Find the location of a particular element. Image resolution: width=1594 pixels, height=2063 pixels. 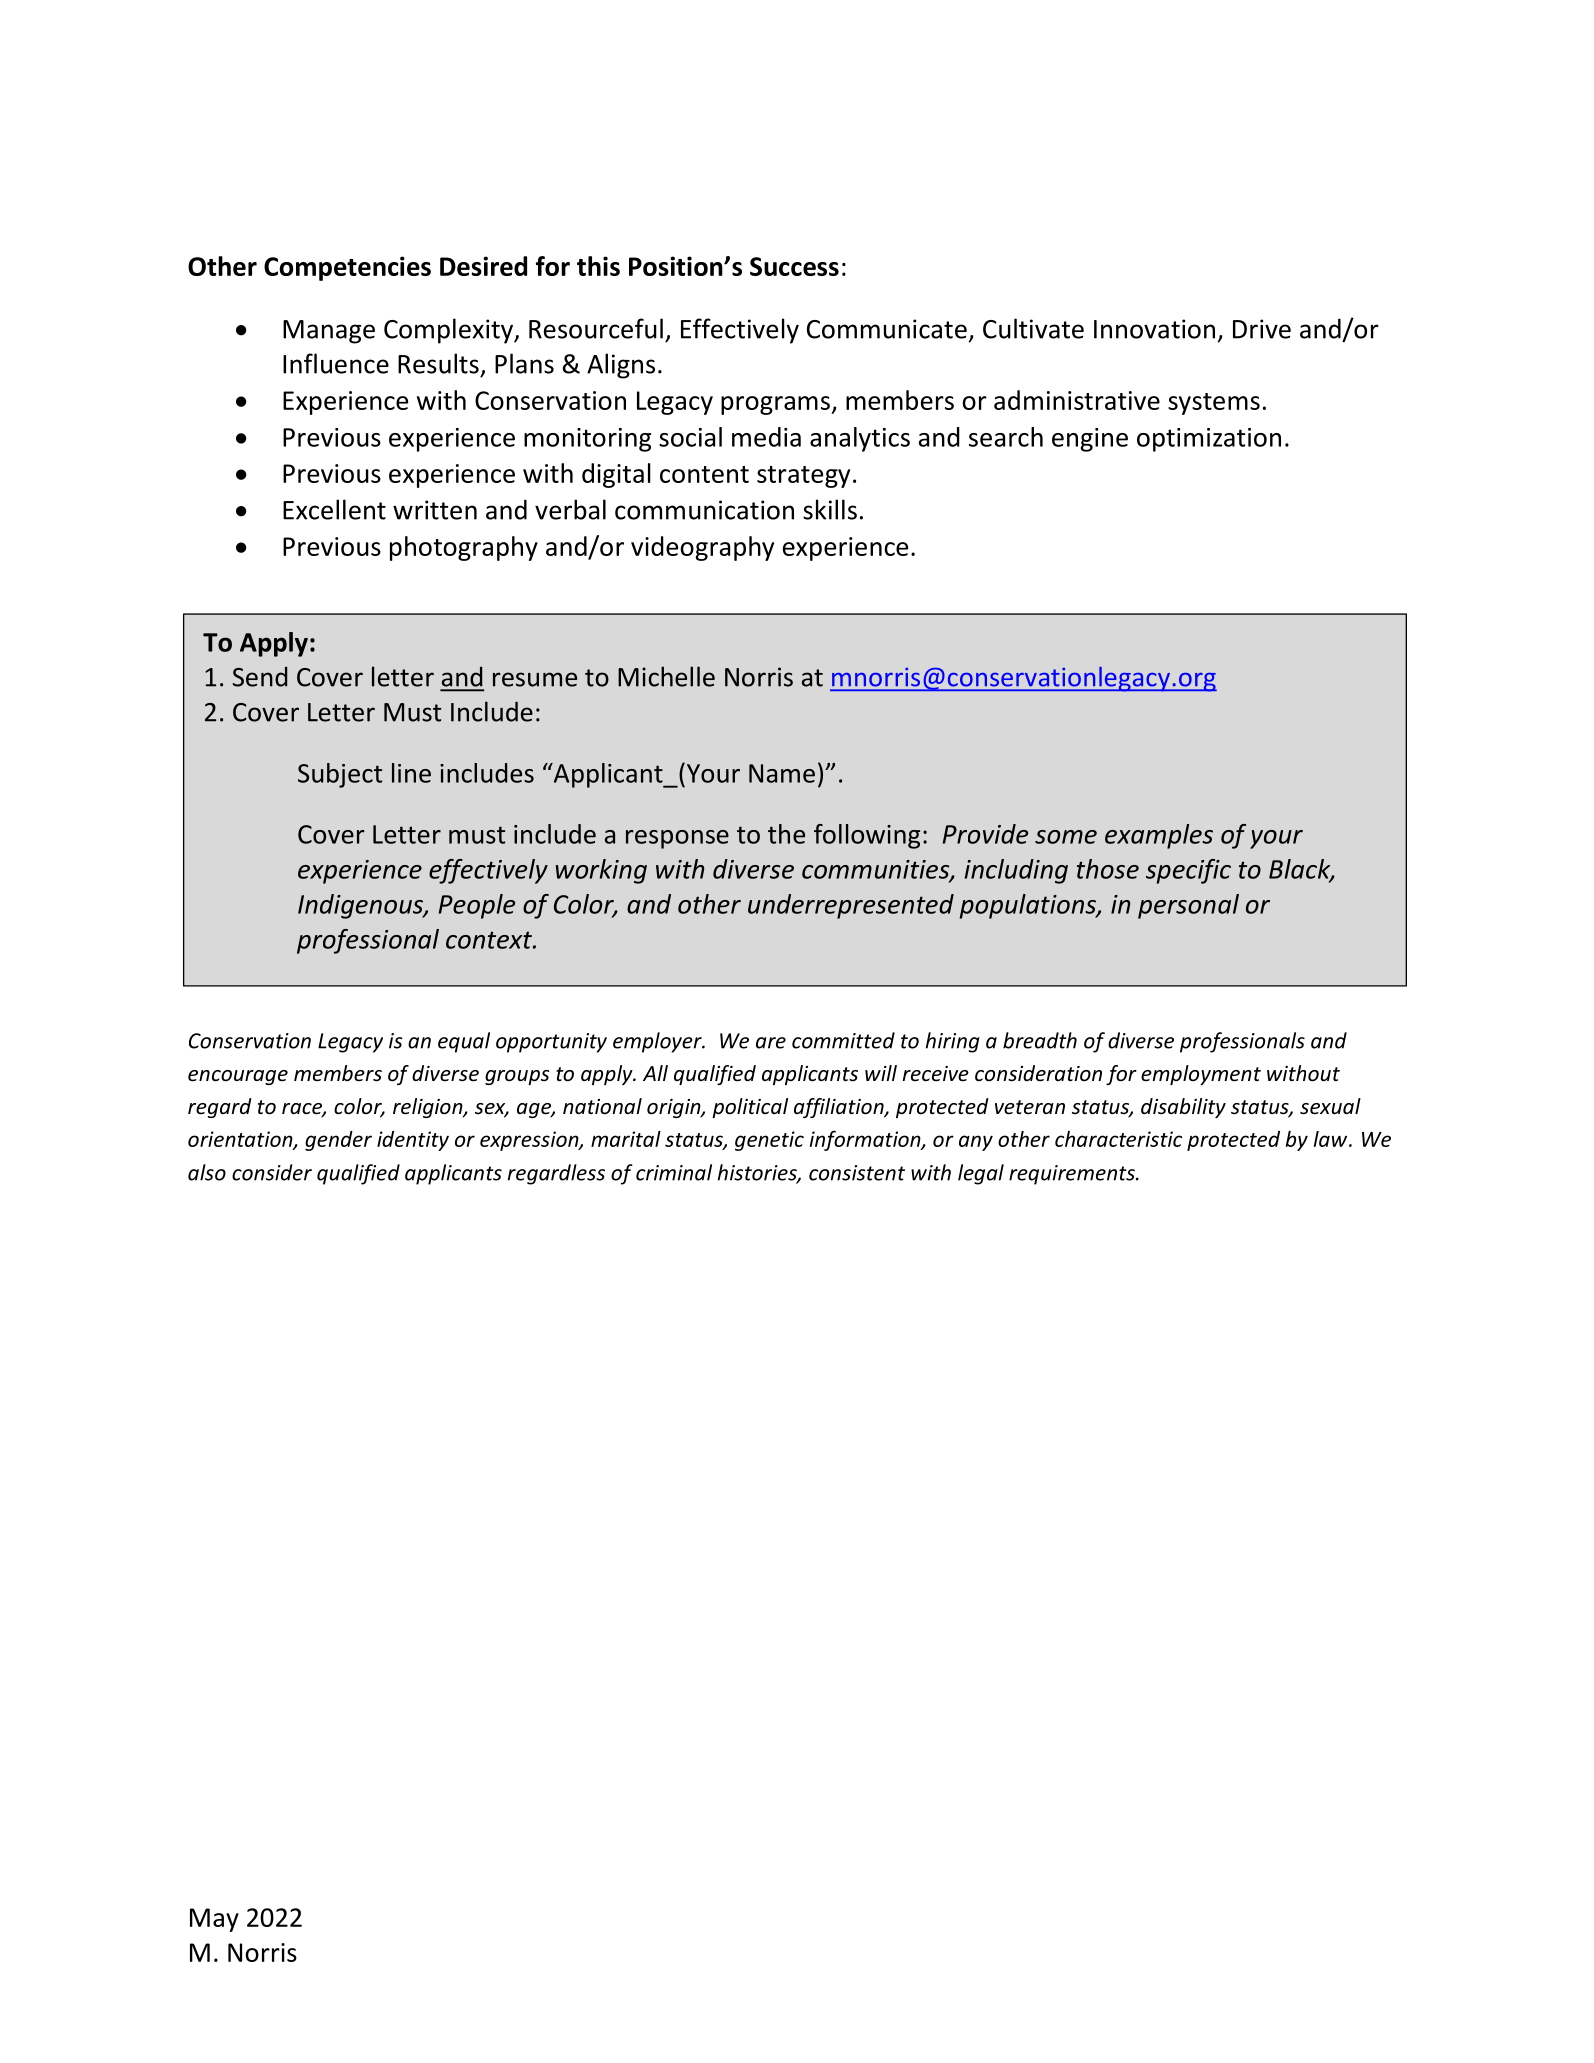

Innovation is located at coordinates (1154, 329).
